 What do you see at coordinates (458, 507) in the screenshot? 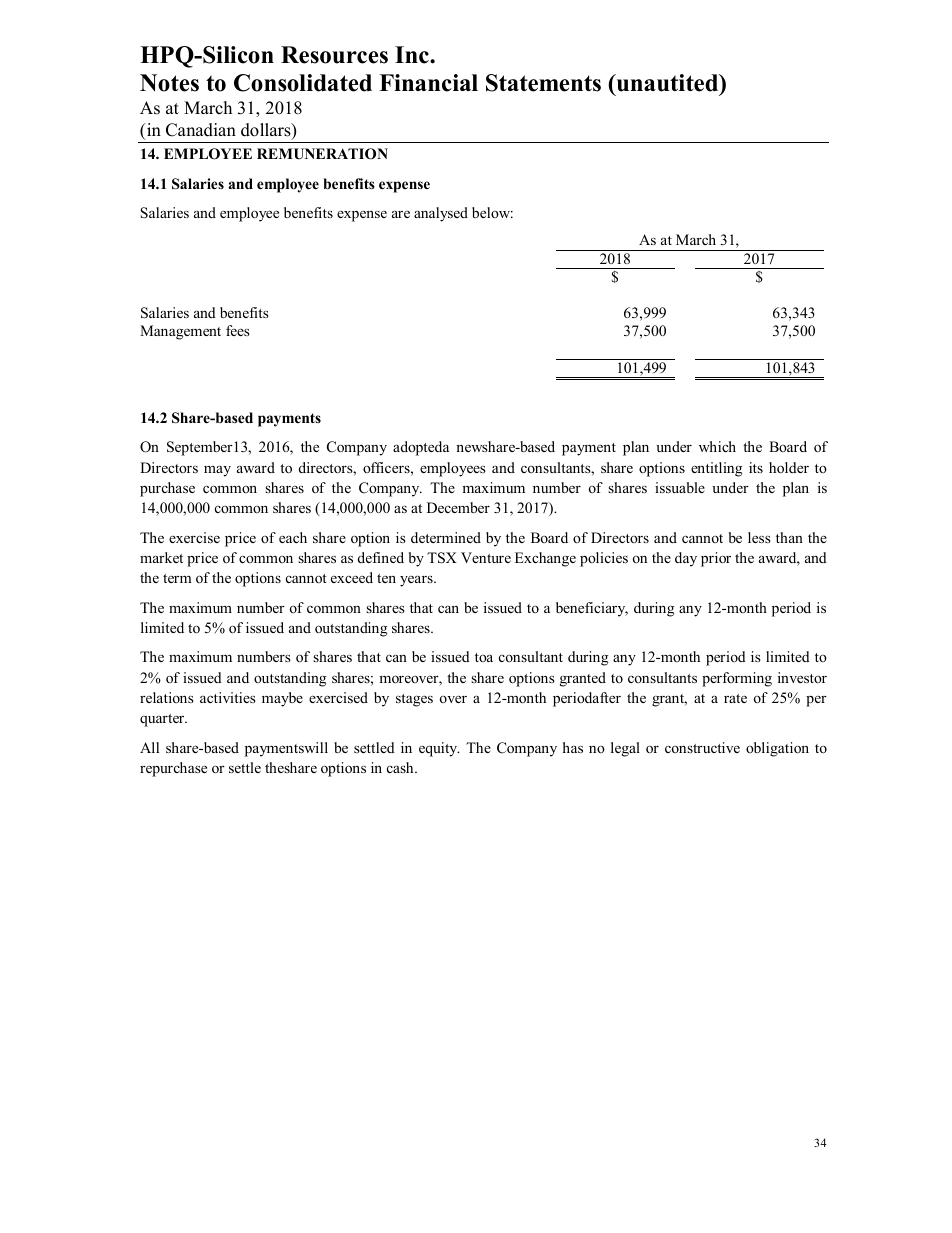
I see `December` at bounding box center [458, 507].
